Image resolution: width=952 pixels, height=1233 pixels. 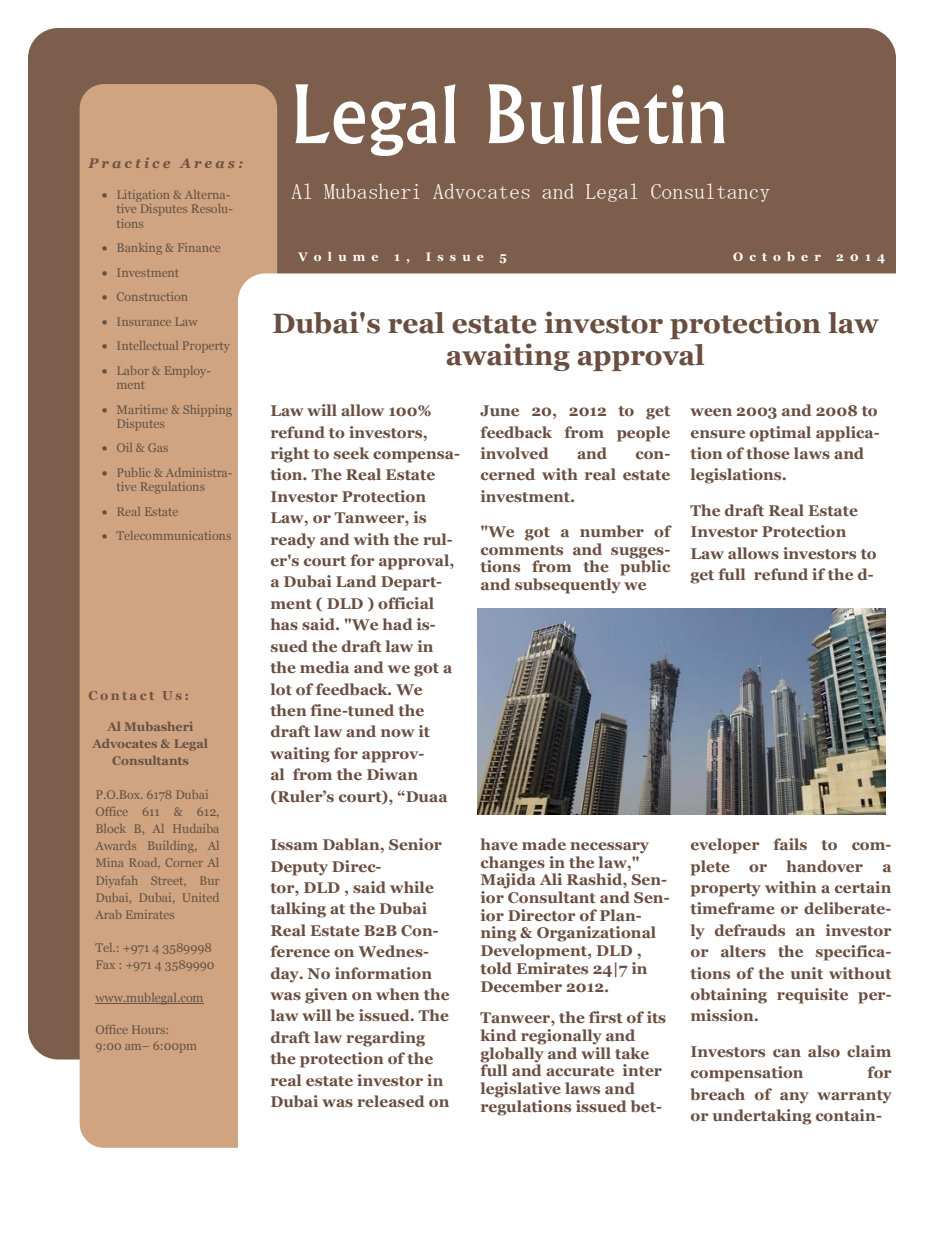 What do you see at coordinates (512, 1053) in the screenshot?
I see `globally` at bounding box center [512, 1053].
